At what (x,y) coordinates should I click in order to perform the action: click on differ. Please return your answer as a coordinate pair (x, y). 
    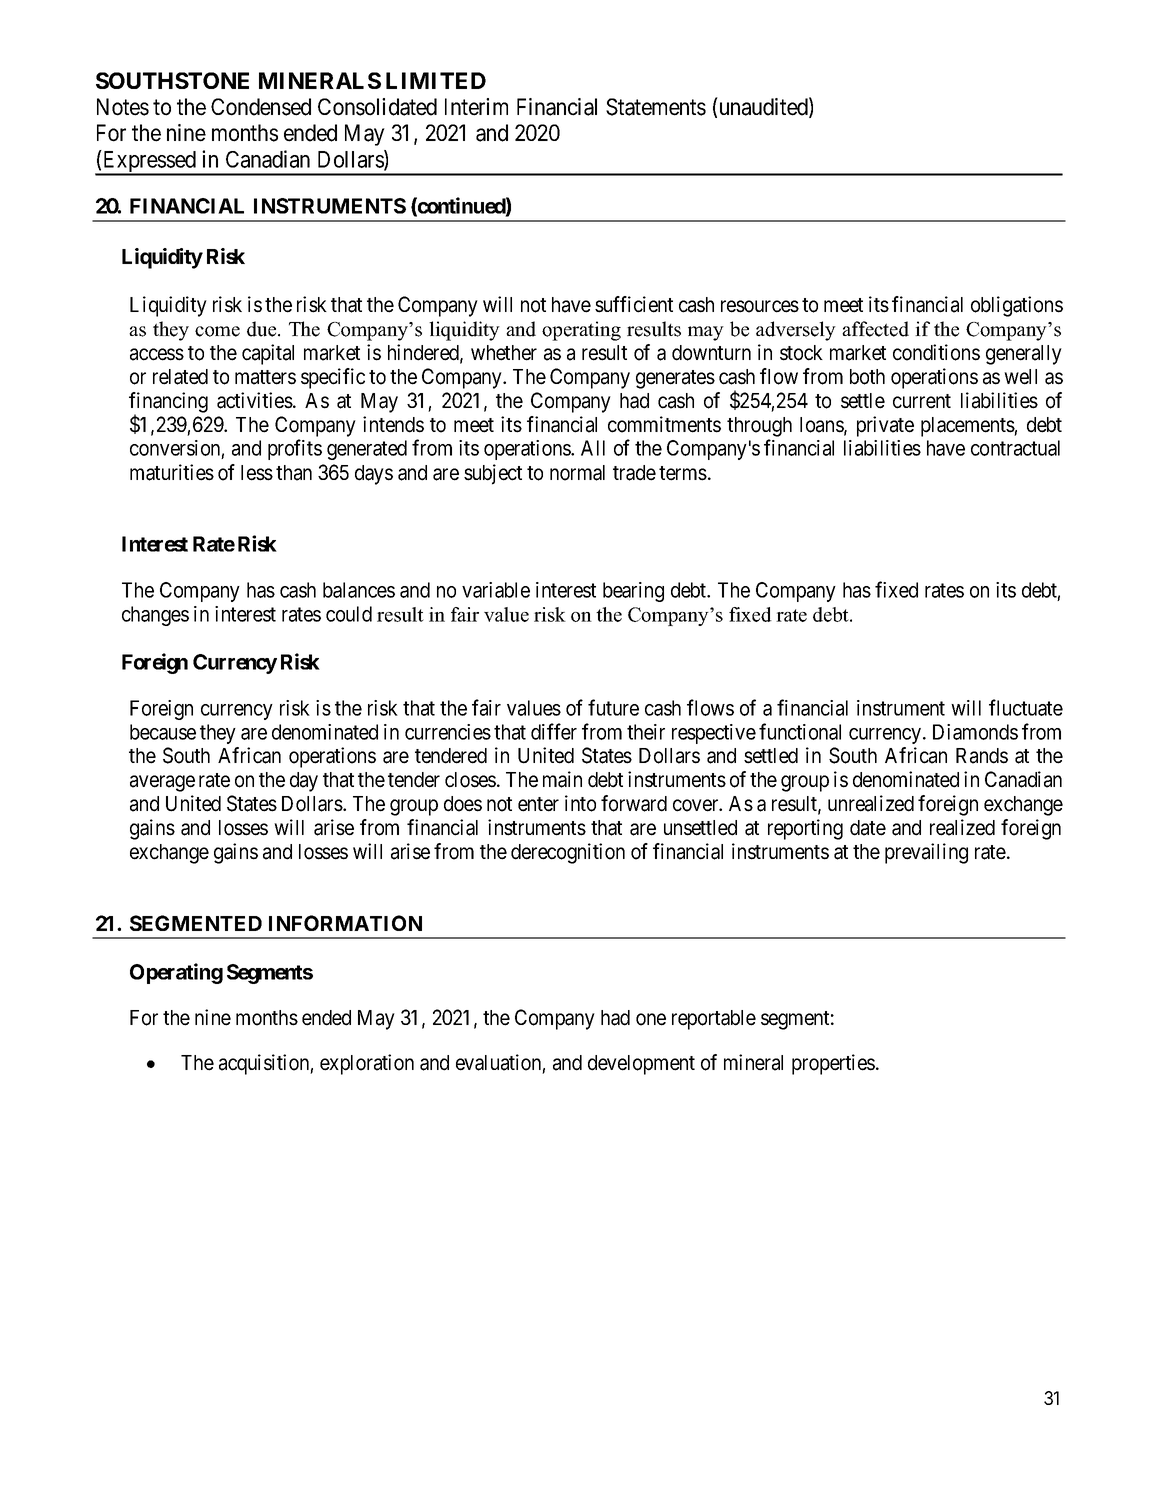
    Looking at the image, I should click on (554, 731).
